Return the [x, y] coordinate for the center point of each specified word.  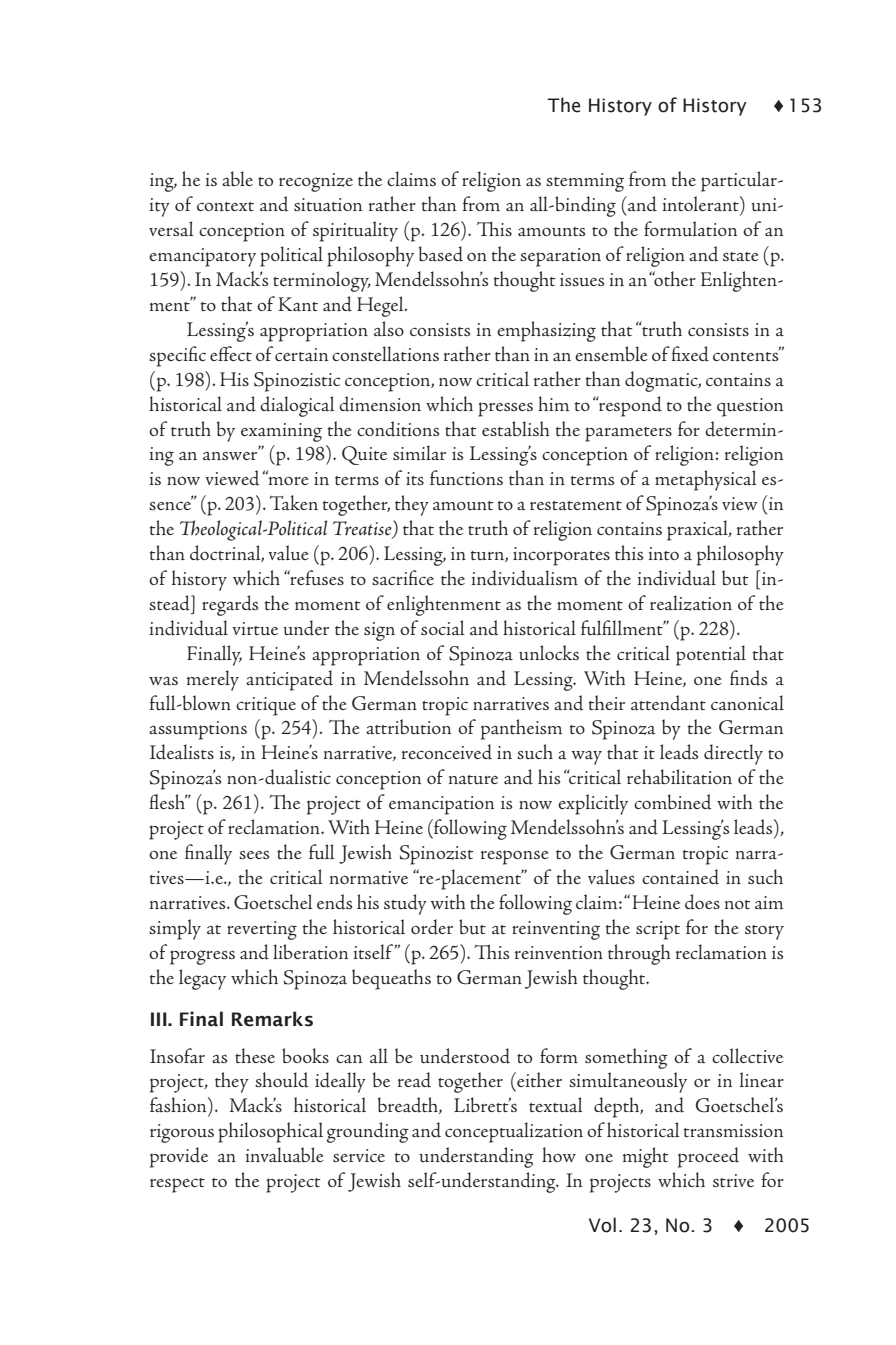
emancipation [442, 805]
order [432, 927]
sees [254, 855]
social [443, 628]
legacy [202, 979]
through [639, 954]
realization [691, 603]
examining [281, 432]
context [225, 206]
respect [177, 1185]
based [441, 254]
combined [672, 802]
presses [505, 409]
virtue [255, 628]
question [750, 407]
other [674, 278]
